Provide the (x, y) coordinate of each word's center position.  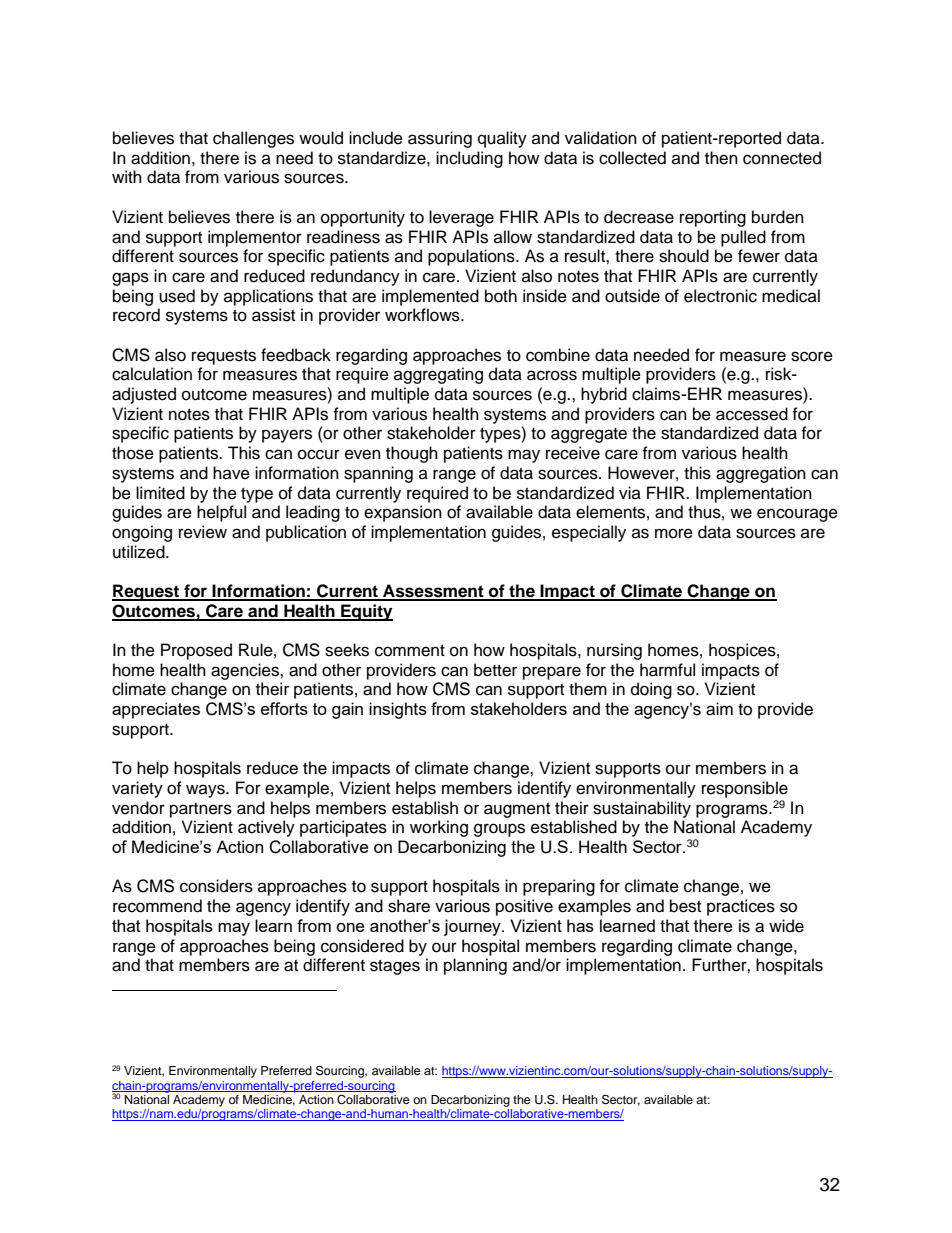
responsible (745, 789)
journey (473, 927)
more (674, 533)
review (203, 532)
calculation (152, 374)
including (469, 159)
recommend (157, 906)
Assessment (433, 592)
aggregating (438, 375)
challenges (253, 139)
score (812, 356)
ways (206, 791)
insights (398, 710)
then (721, 158)
